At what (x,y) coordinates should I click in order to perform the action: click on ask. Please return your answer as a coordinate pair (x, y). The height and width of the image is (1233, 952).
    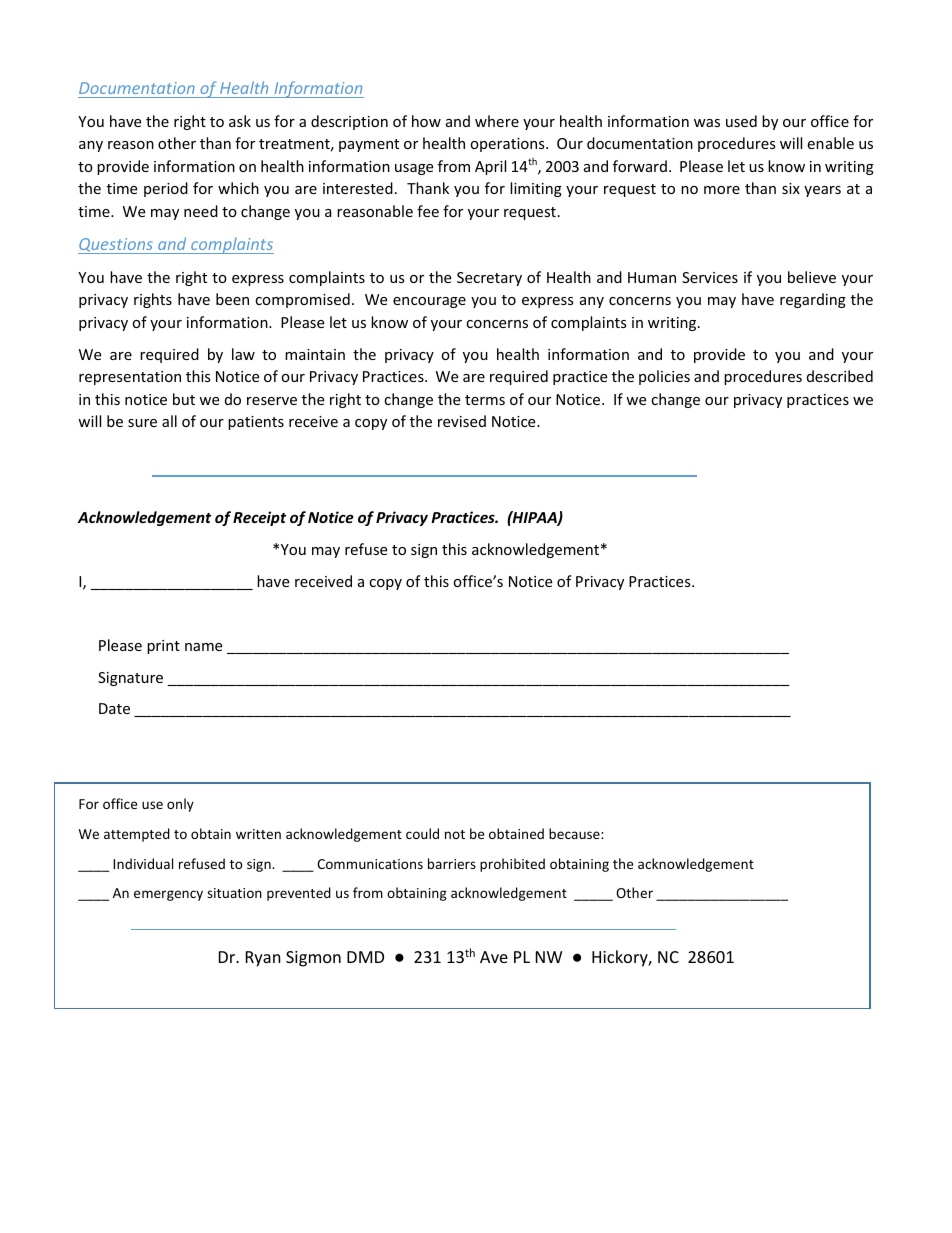
    Looking at the image, I should click on (240, 121).
